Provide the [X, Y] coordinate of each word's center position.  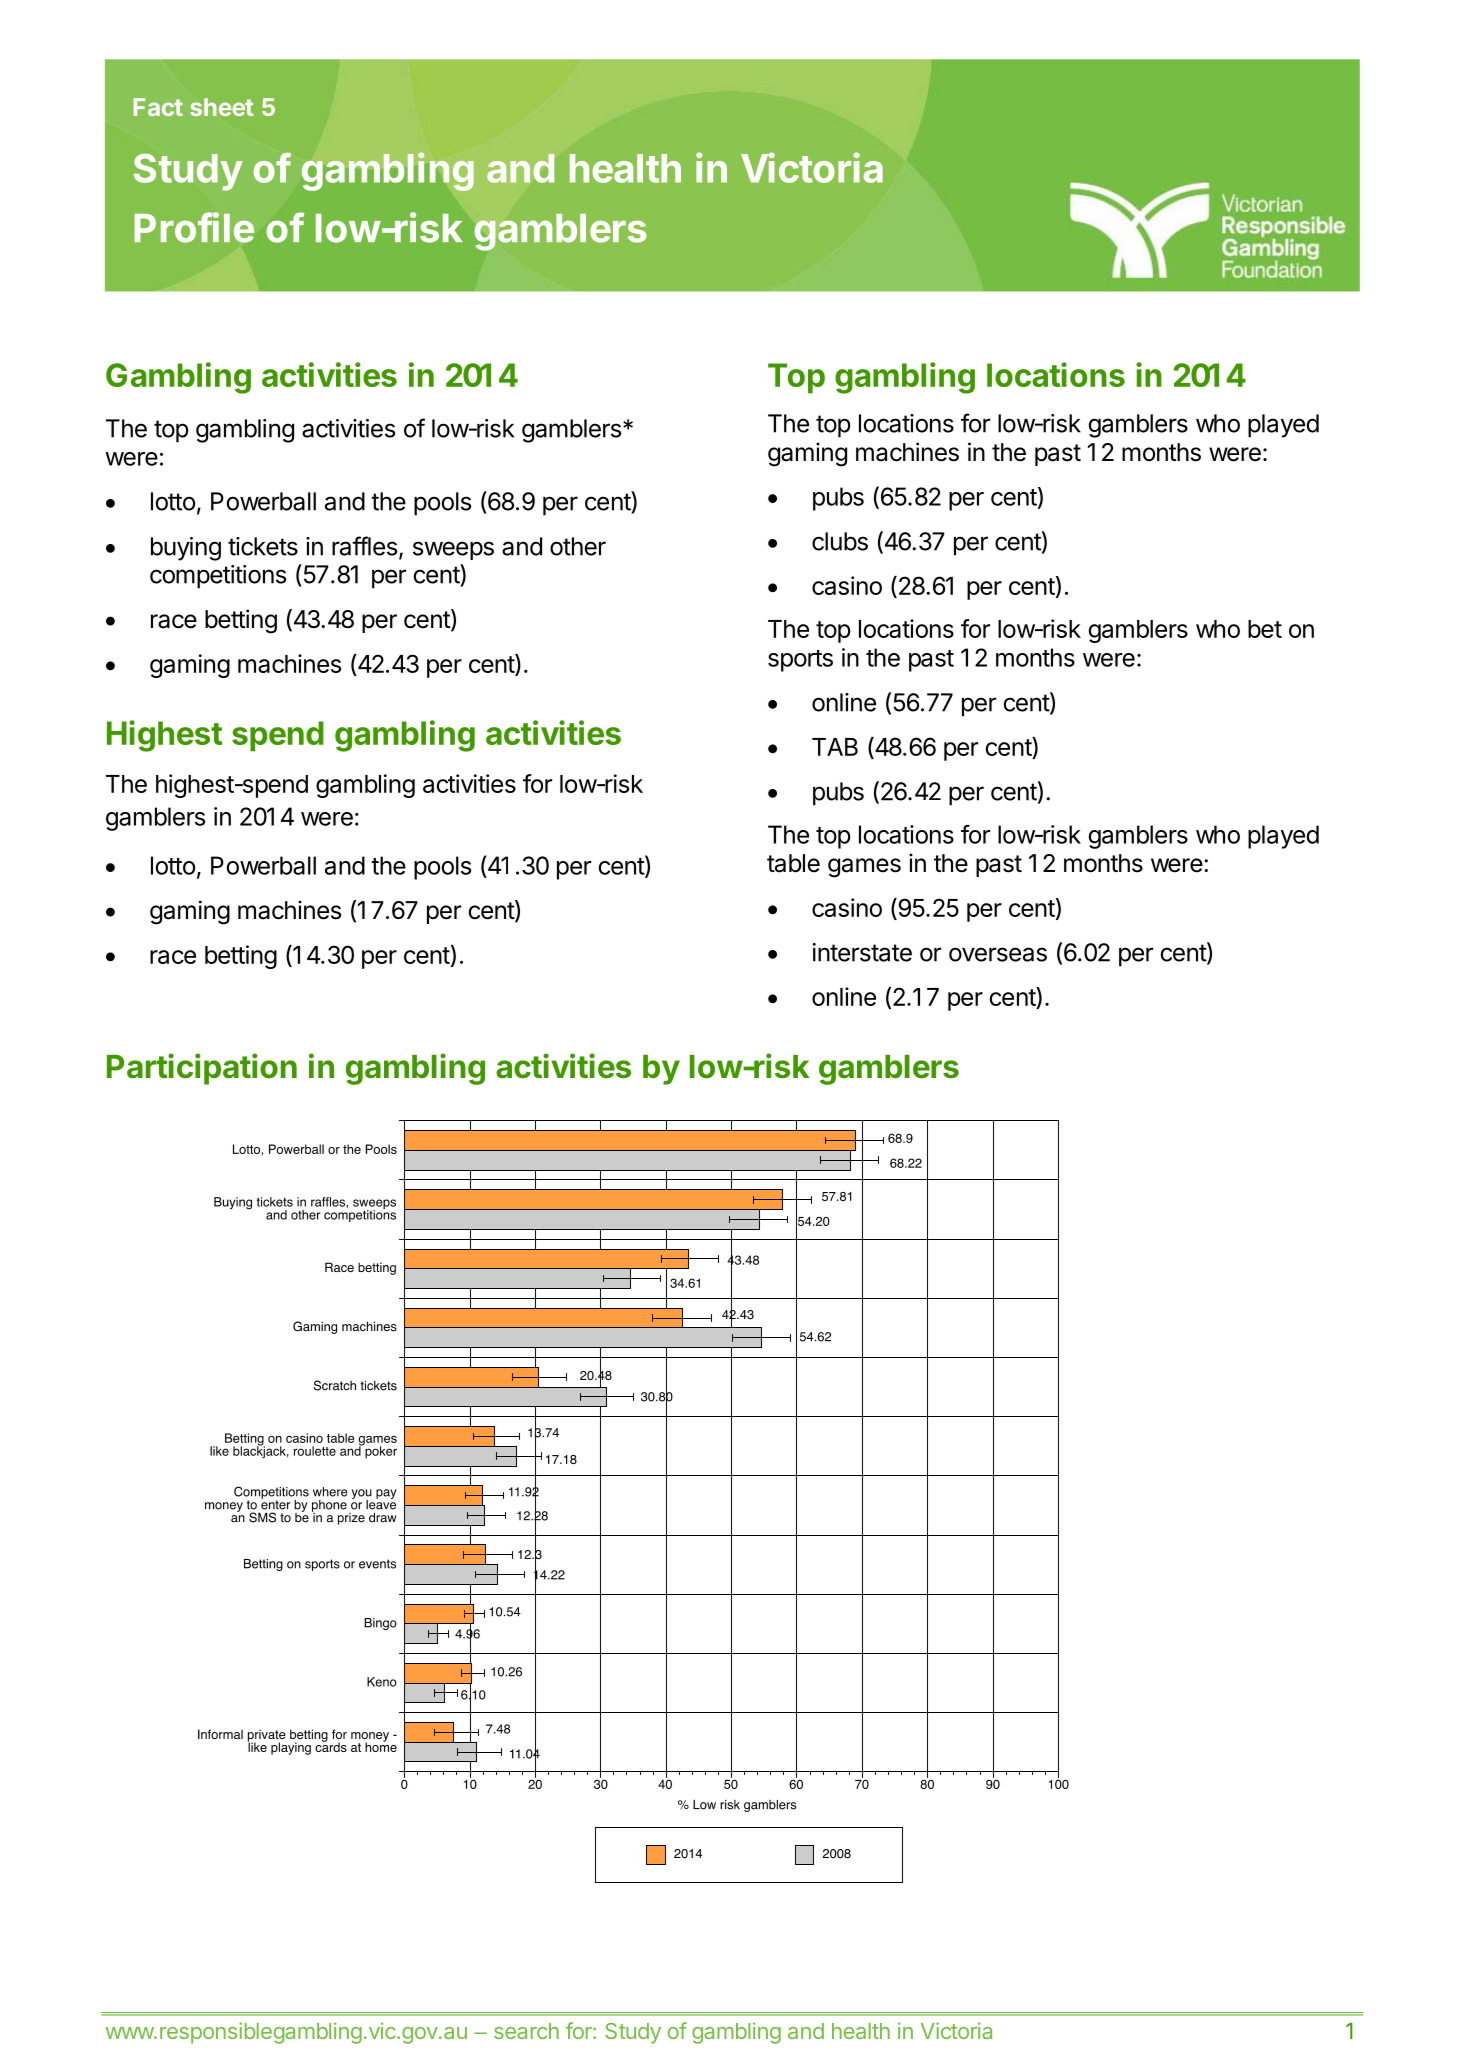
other [578, 546]
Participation [202, 1069]
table [793, 863]
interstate [862, 952]
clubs [840, 541]
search [526, 2031]
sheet [222, 107]
